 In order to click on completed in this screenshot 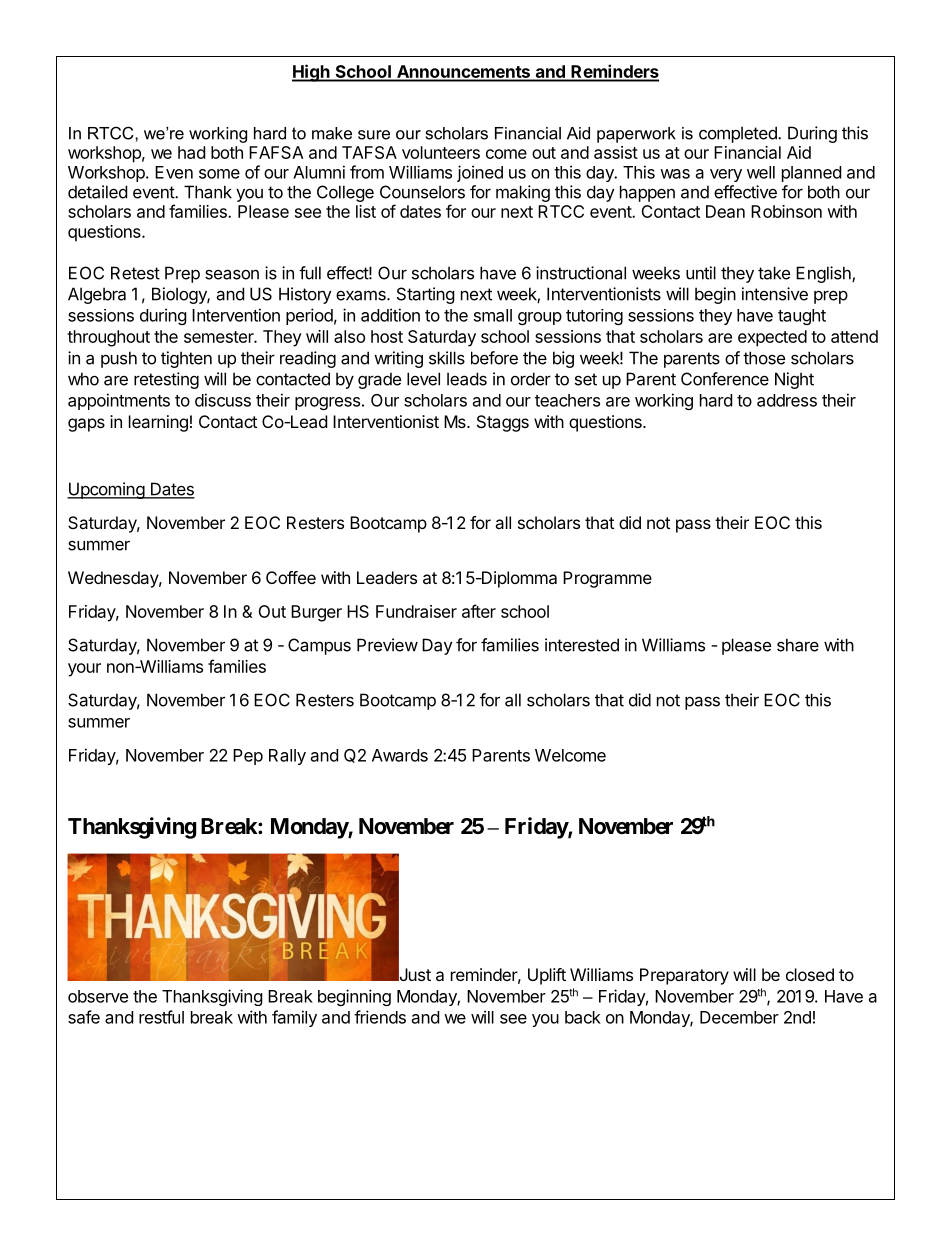, I will do `click(739, 134)`.
